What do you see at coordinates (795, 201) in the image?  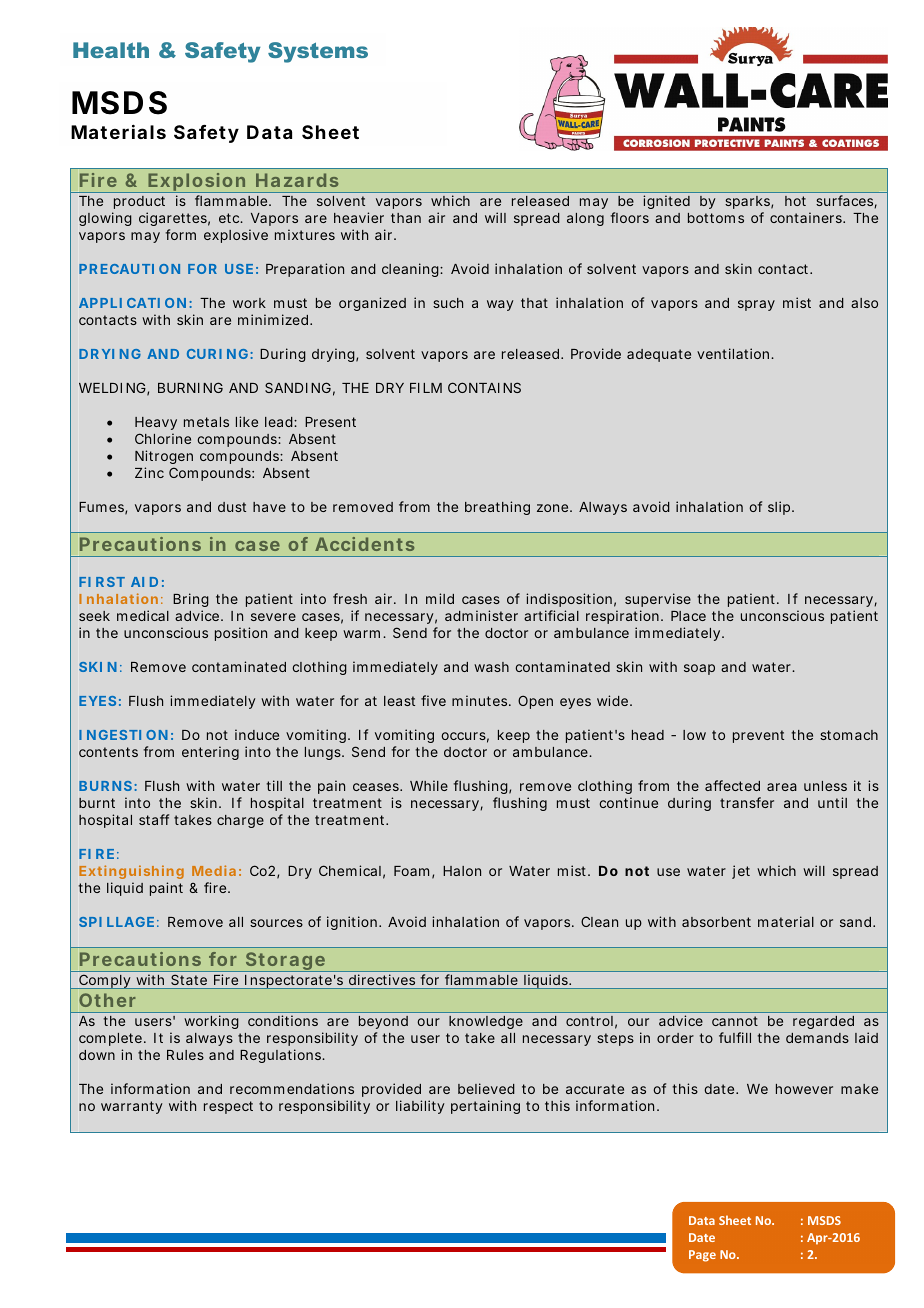 I see `hot` at bounding box center [795, 201].
